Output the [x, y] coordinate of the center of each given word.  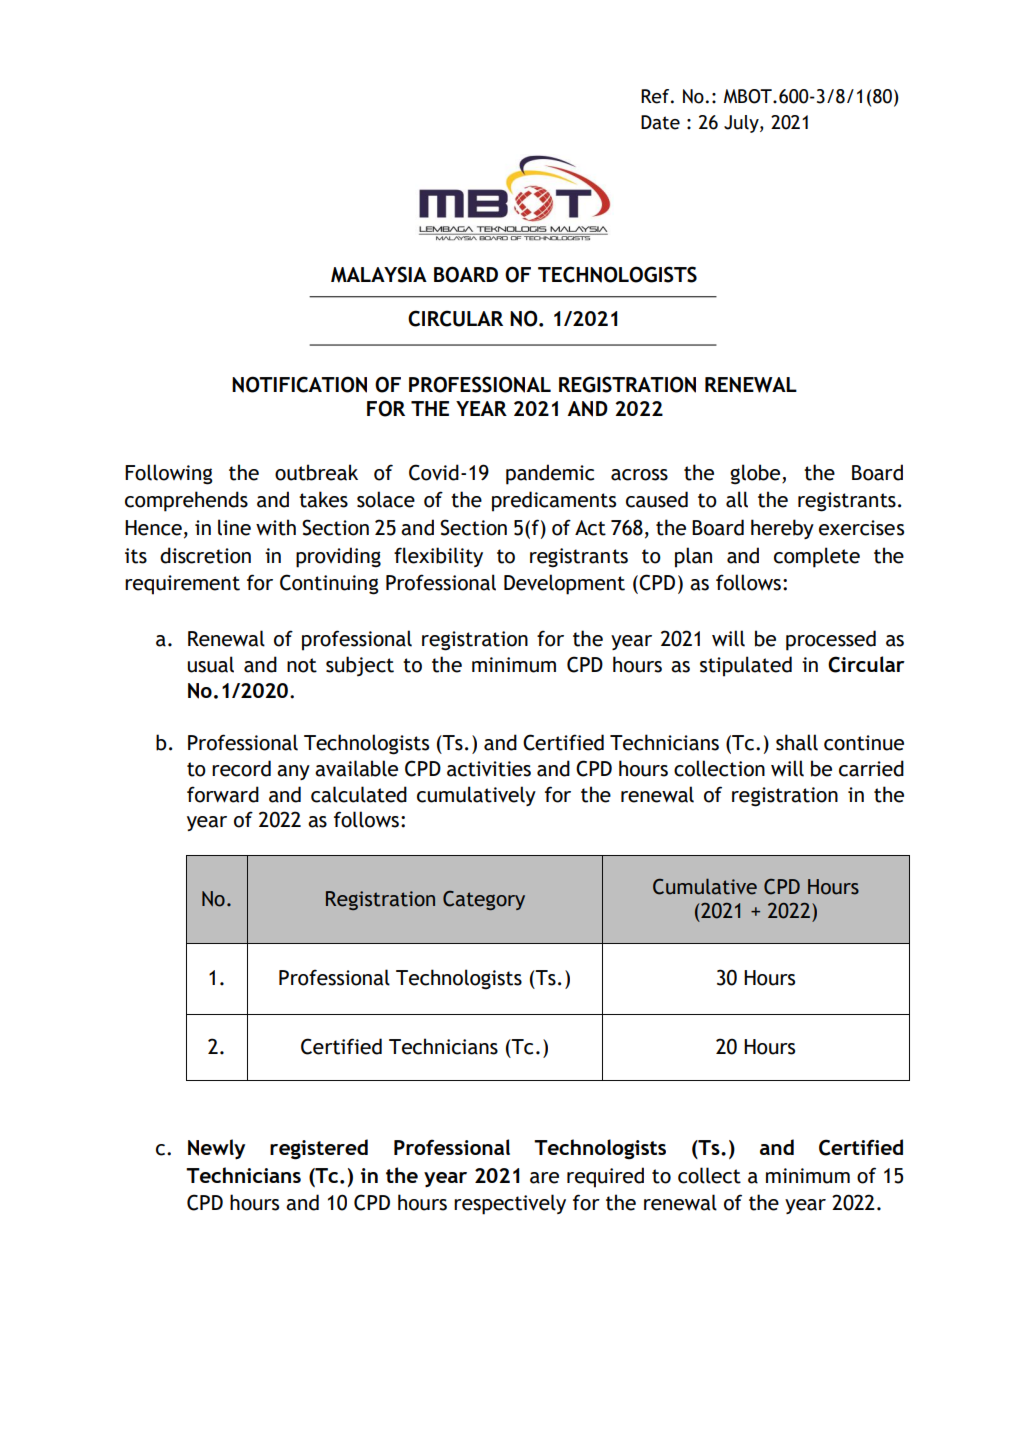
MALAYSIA [379, 274]
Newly [216, 1149]
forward [223, 794]
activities [489, 769]
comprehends [186, 501]
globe [756, 474]
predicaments [554, 501]
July [742, 124]
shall [797, 742]
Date [660, 122]
